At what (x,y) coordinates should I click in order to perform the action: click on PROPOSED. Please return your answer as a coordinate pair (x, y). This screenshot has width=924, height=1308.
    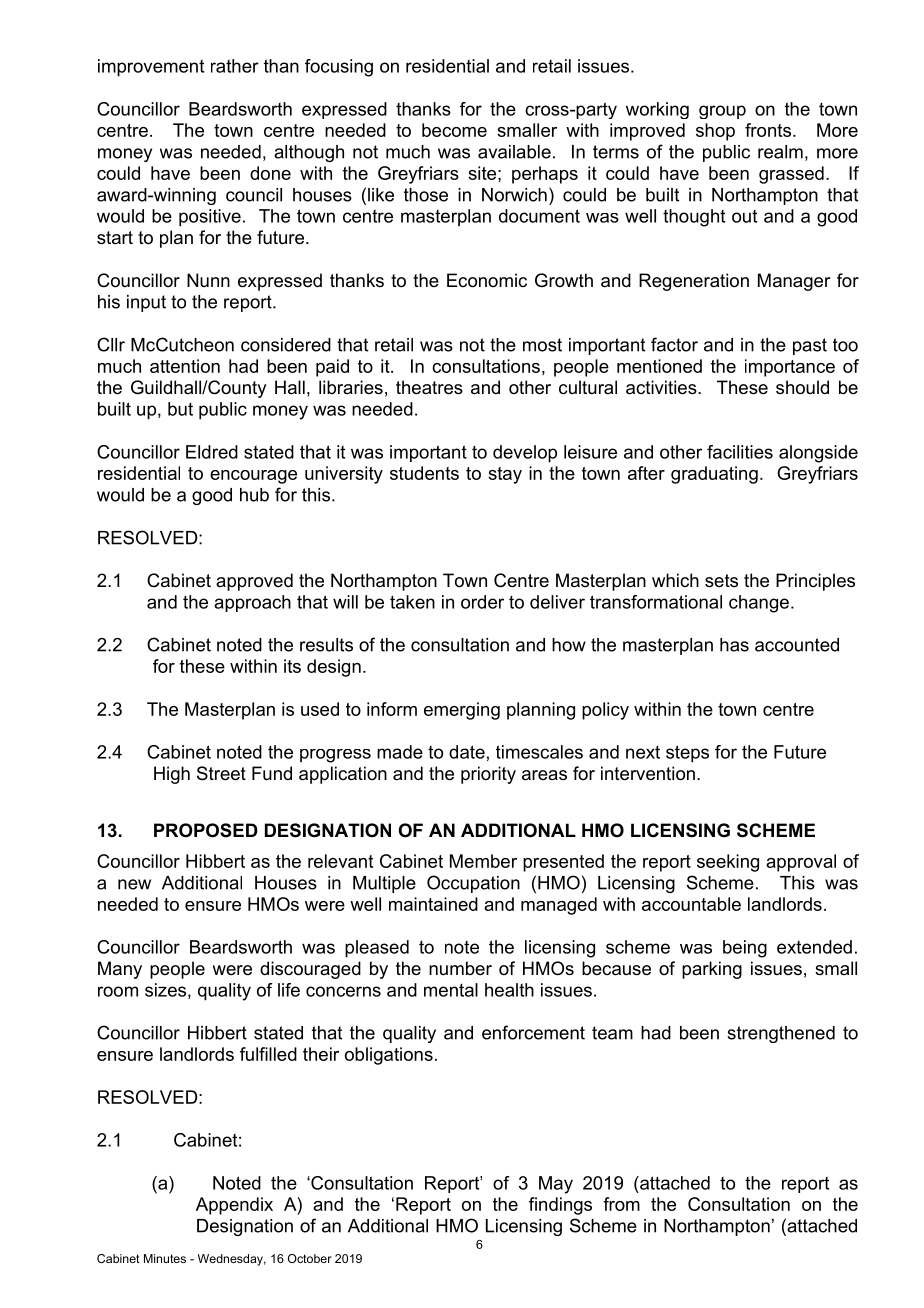
    Looking at the image, I should click on (206, 830).
